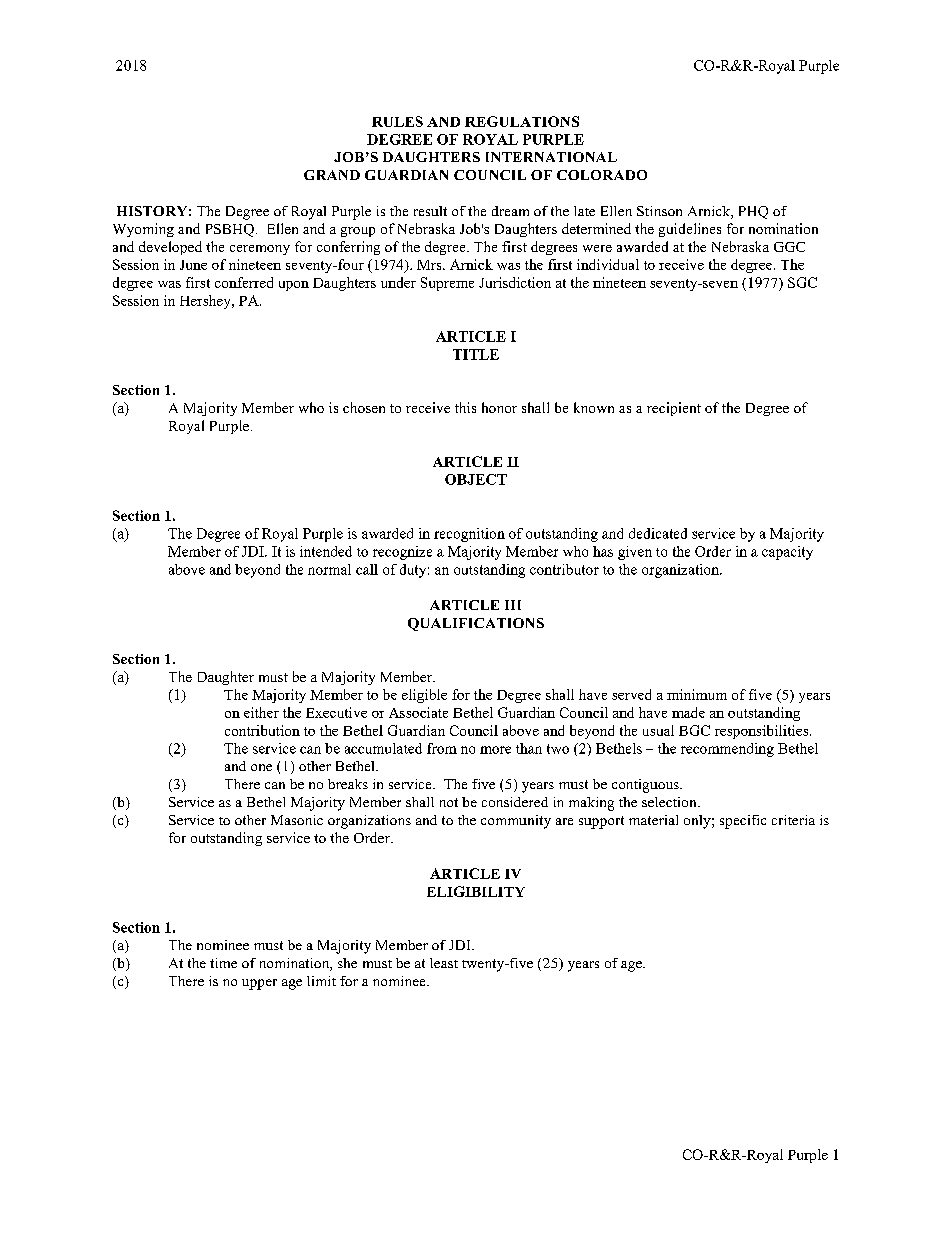 The width and height of the screenshot is (952, 1233). Describe the element at coordinates (424, 696) in the screenshot. I see `eligible` at that location.
